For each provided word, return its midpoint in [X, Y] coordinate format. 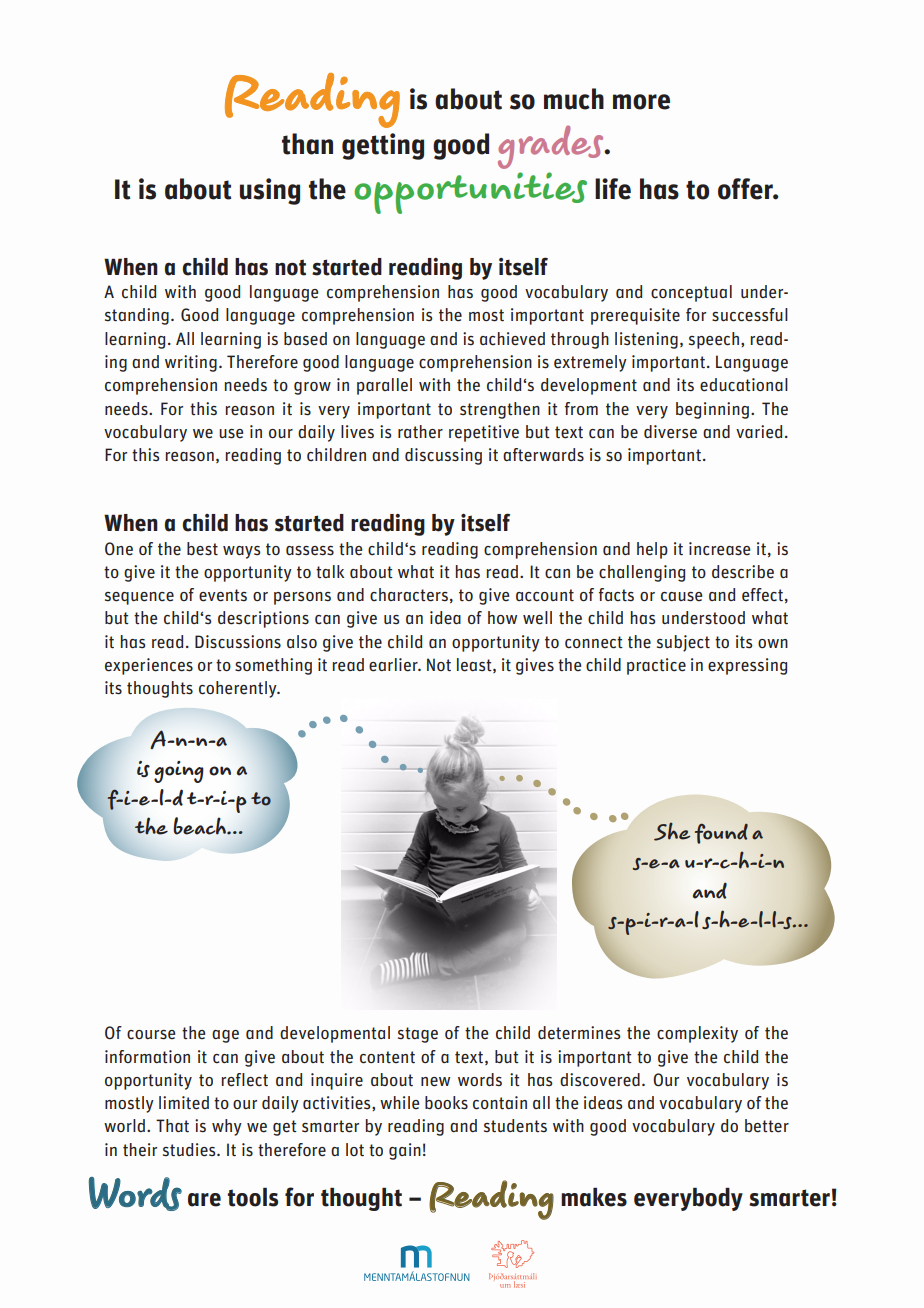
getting [383, 146]
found [721, 833]
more [641, 102]
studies [190, 1150]
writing [191, 363]
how [502, 617]
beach [200, 826]
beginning [712, 410]
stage [418, 1035]
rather [420, 432]
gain [405, 1151]
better [767, 1126]
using [270, 191]
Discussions [238, 642]
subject [683, 643]
